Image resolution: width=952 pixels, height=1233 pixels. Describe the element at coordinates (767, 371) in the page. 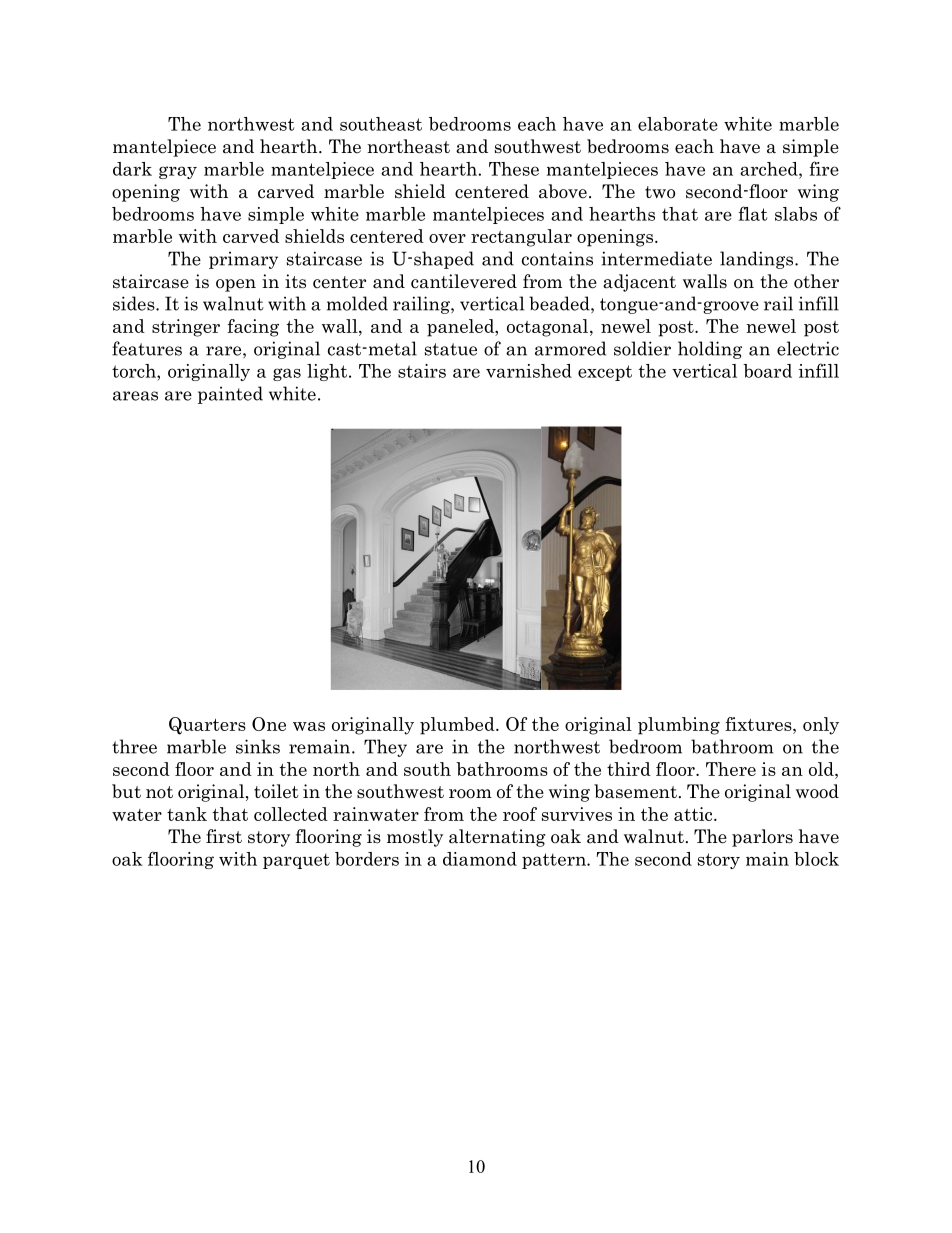

I see `board` at that location.
